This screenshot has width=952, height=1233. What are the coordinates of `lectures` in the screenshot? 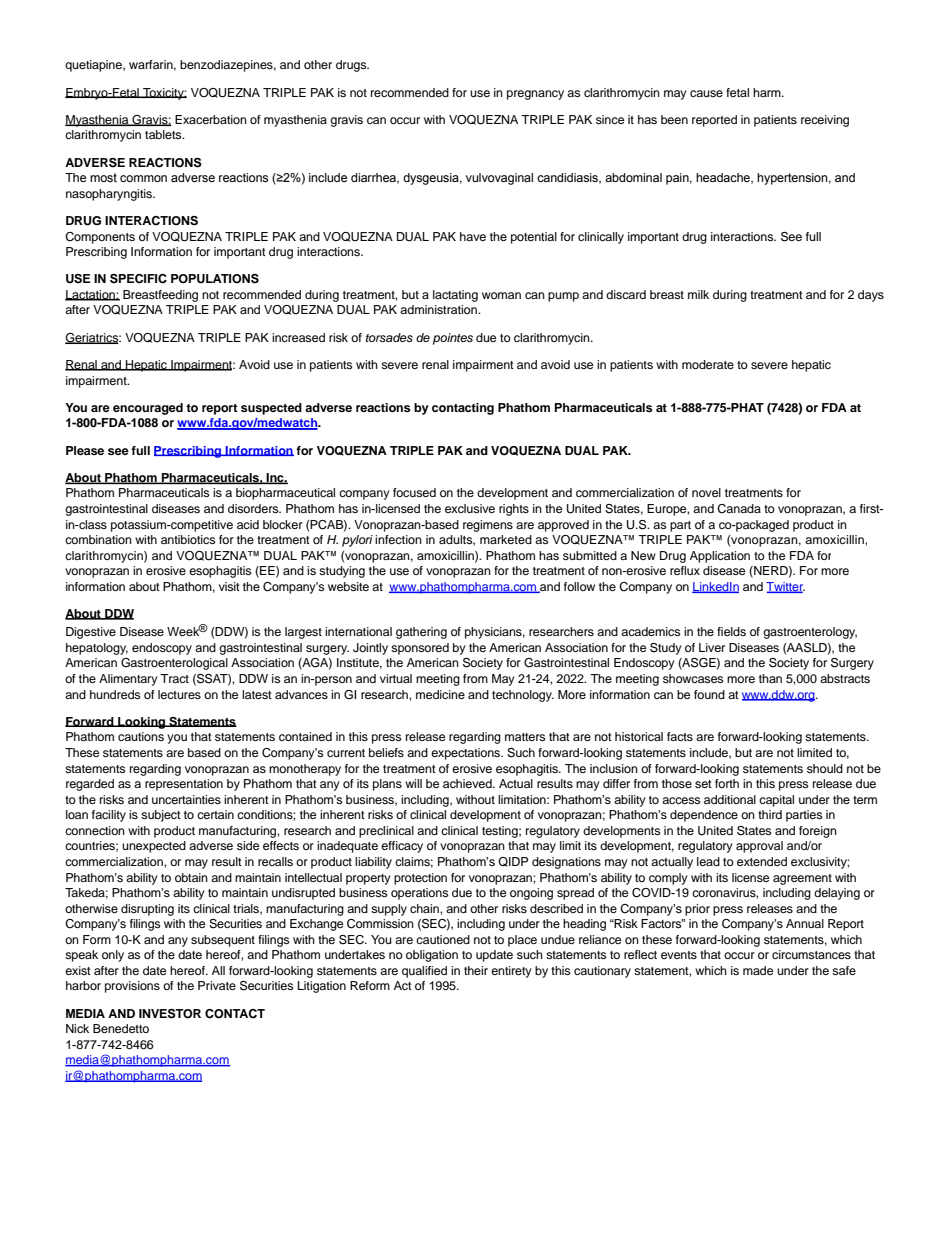 It's located at (179, 694).
